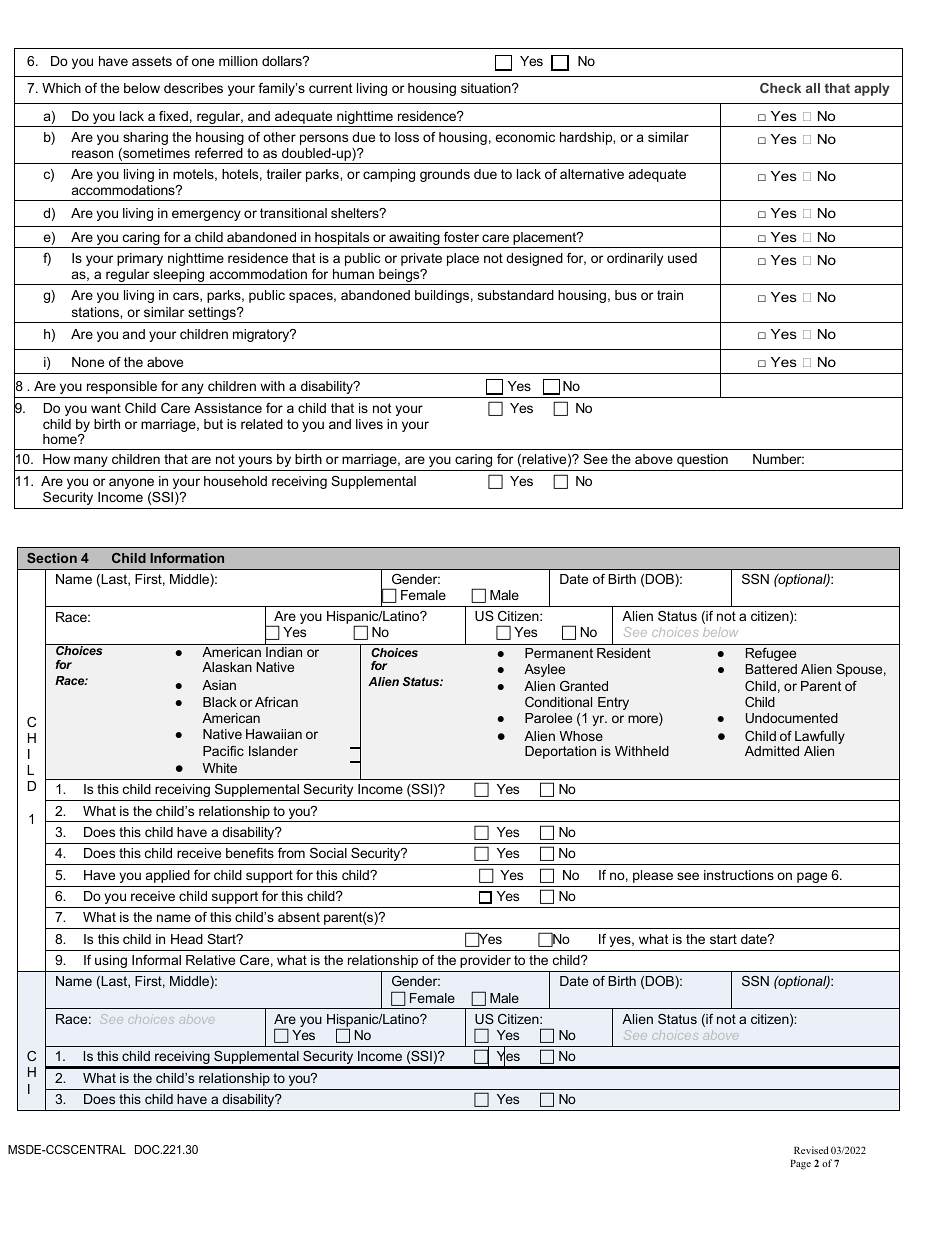 This screenshot has height=1233, width=952. Describe the element at coordinates (173, 116) in the screenshot. I see `fixed` at that location.
